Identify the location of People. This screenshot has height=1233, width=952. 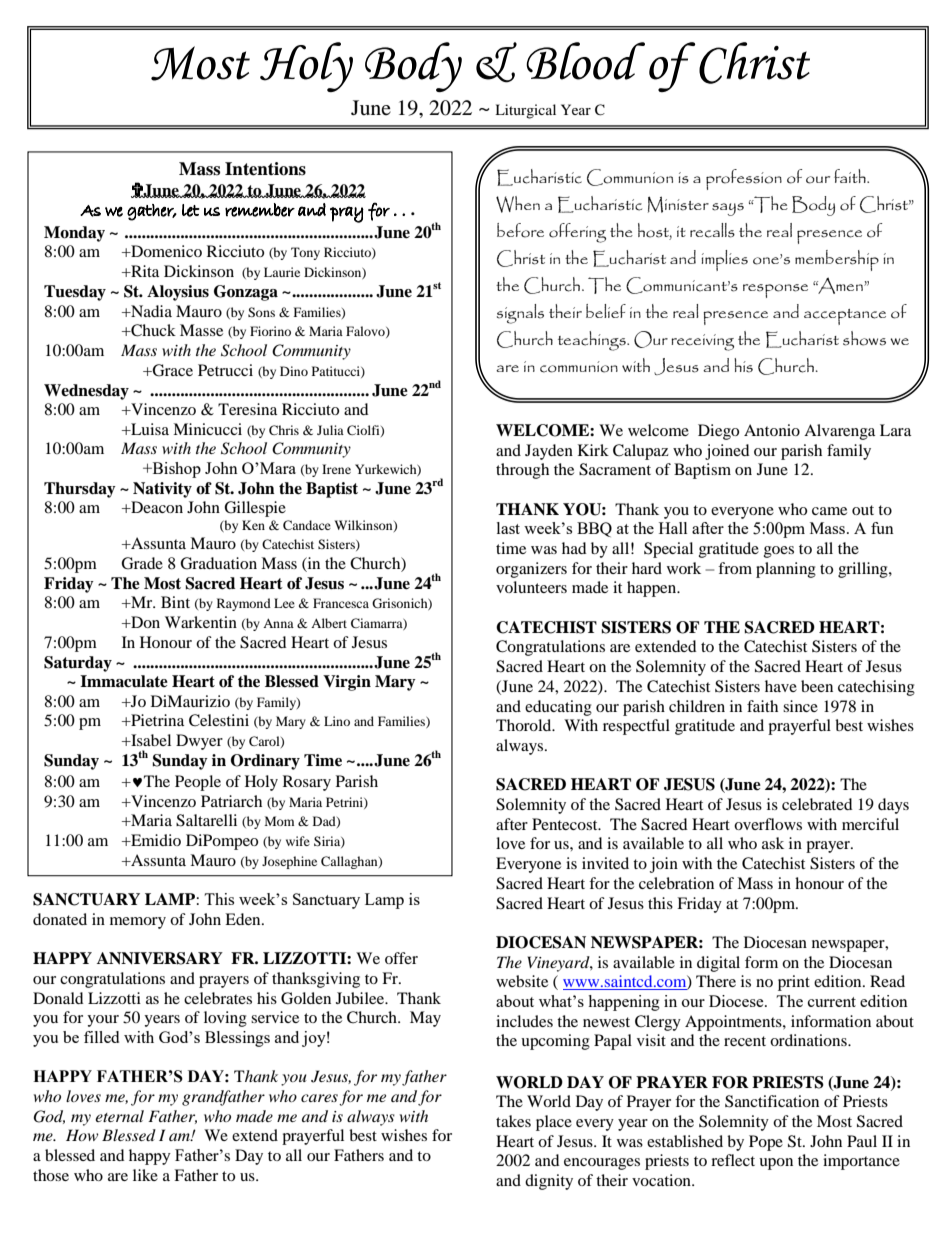
(198, 783).
